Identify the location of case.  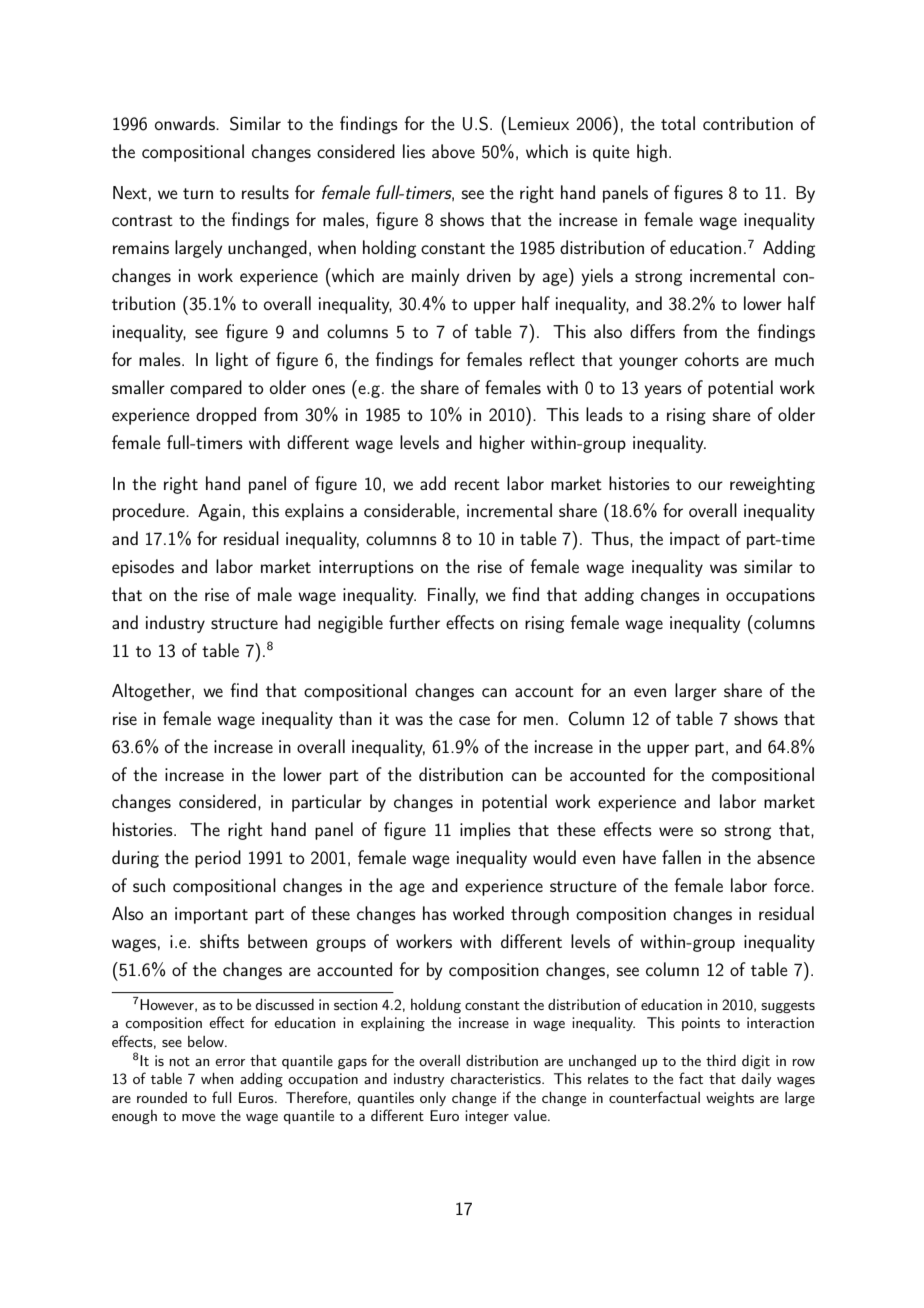
(474, 720).
